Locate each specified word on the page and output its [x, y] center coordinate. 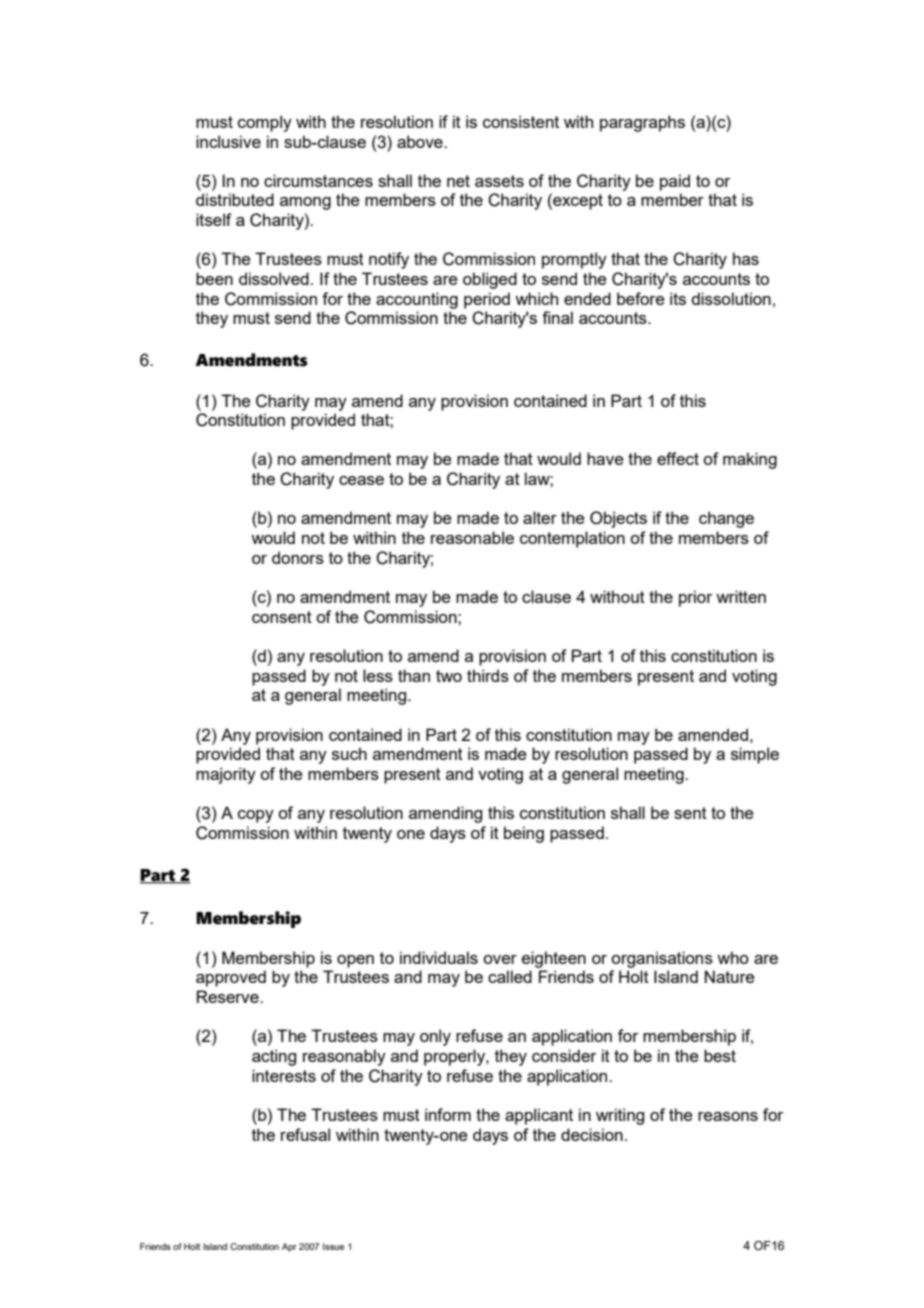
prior [695, 598]
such [349, 753]
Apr [289, 1247]
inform [448, 1114]
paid [675, 182]
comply [265, 123]
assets [499, 181]
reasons [728, 1116]
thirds [488, 675]
